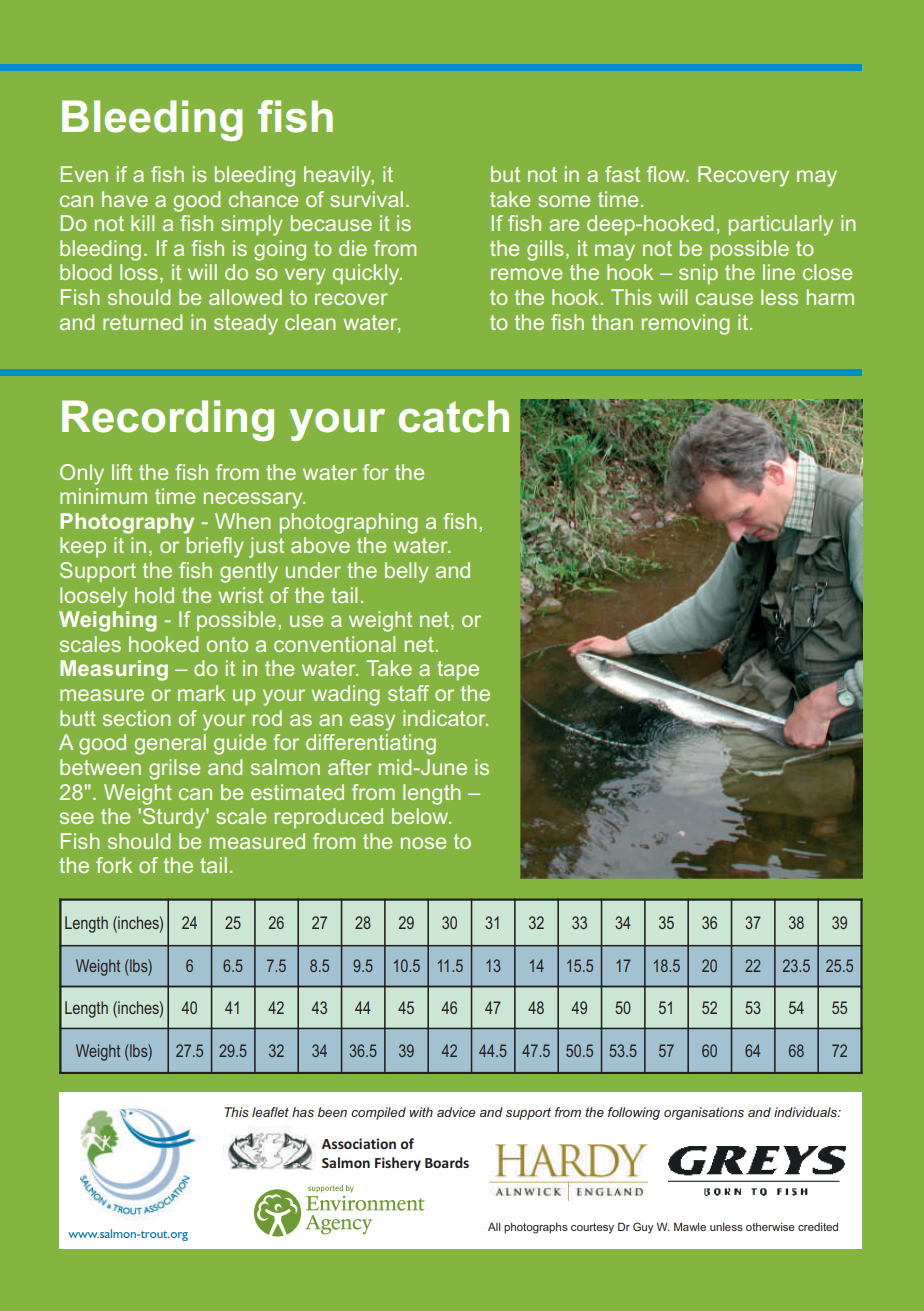  What do you see at coordinates (781, 225) in the screenshot?
I see `particularly` at bounding box center [781, 225].
